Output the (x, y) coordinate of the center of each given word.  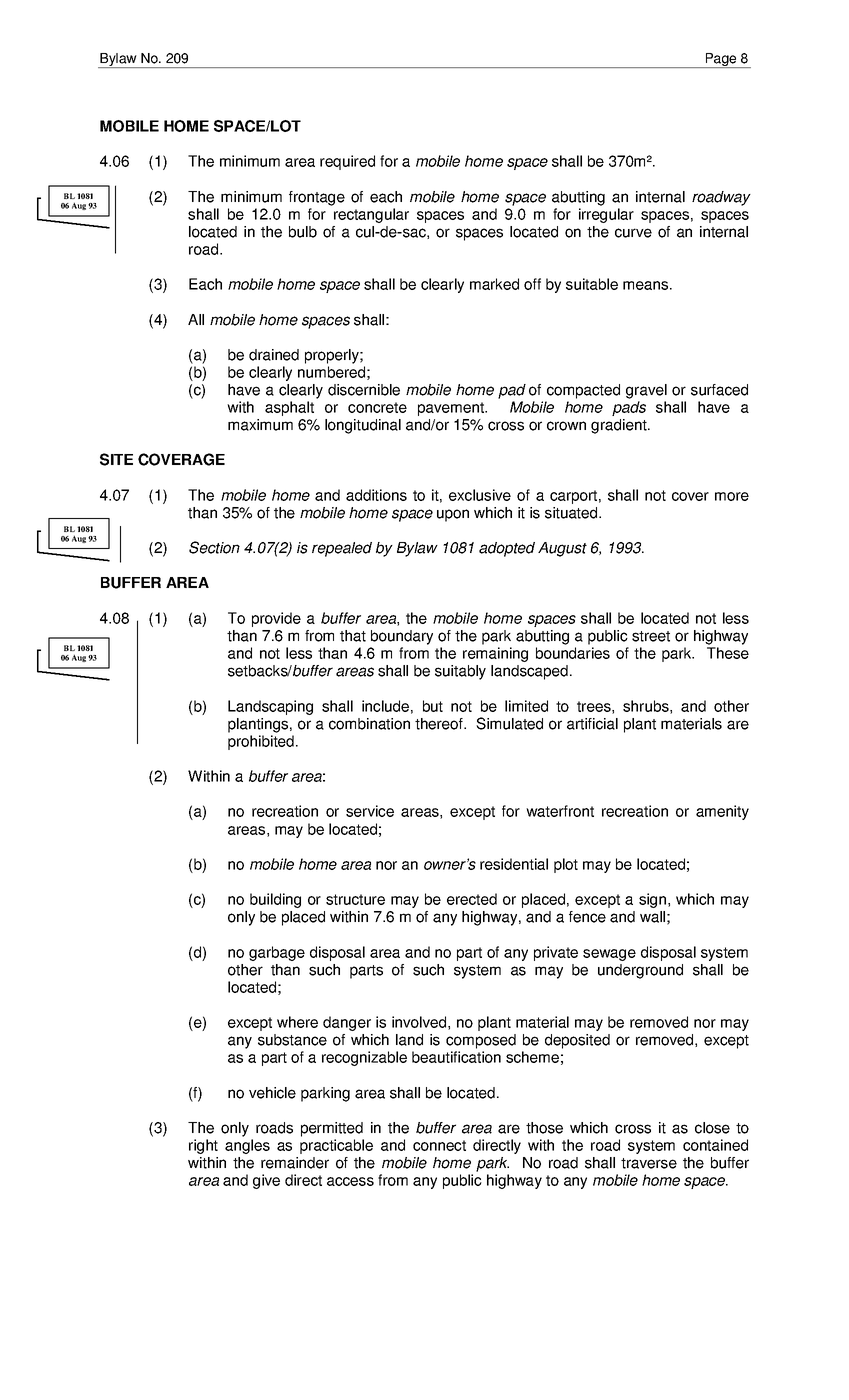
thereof (440, 724)
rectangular (371, 215)
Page (721, 60)
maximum (260, 425)
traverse (649, 1163)
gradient (620, 426)
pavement (452, 409)
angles (247, 1146)
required (347, 162)
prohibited (261, 742)
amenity (722, 812)
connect (439, 1145)
